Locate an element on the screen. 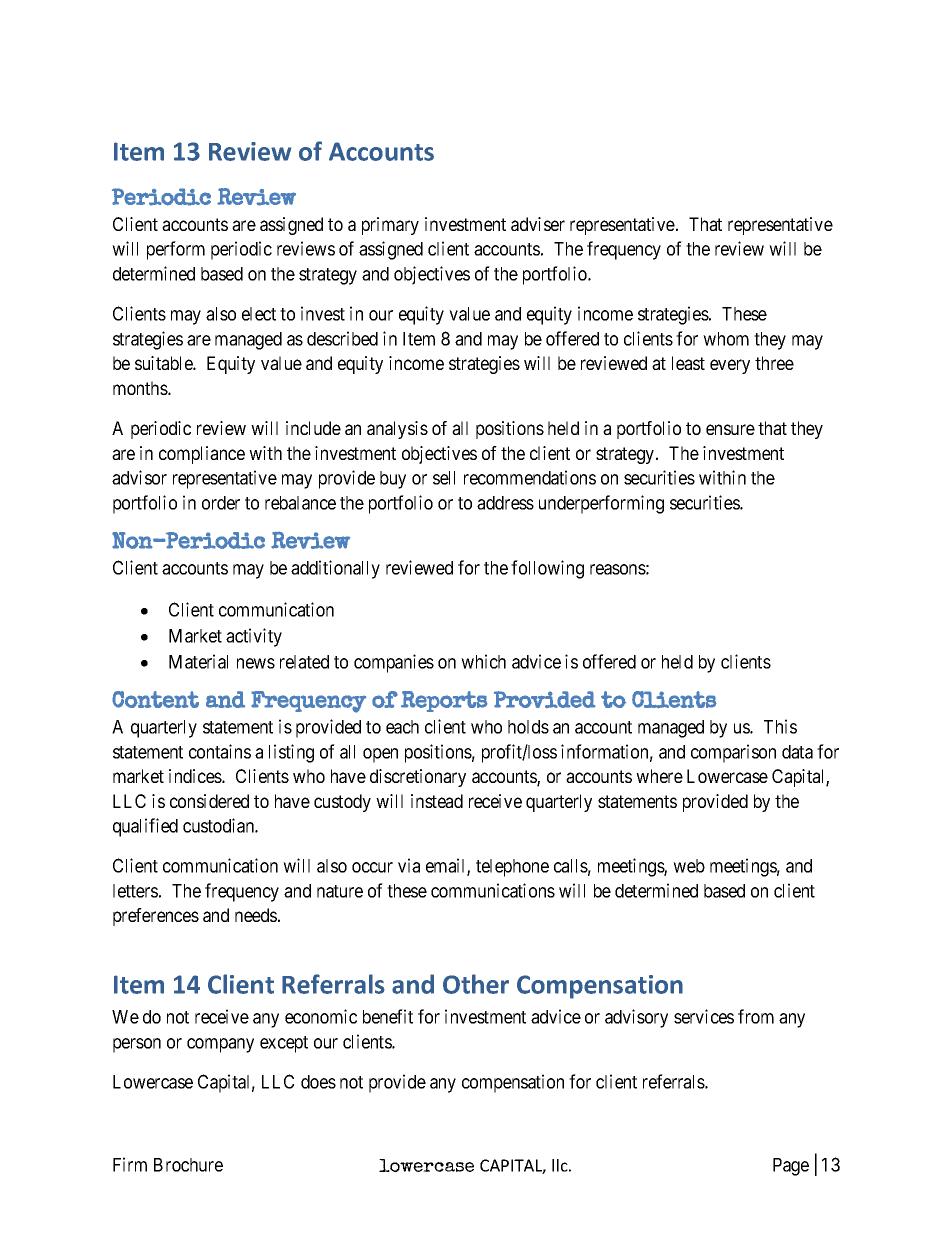  considered is located at coordinates (209, 801).
